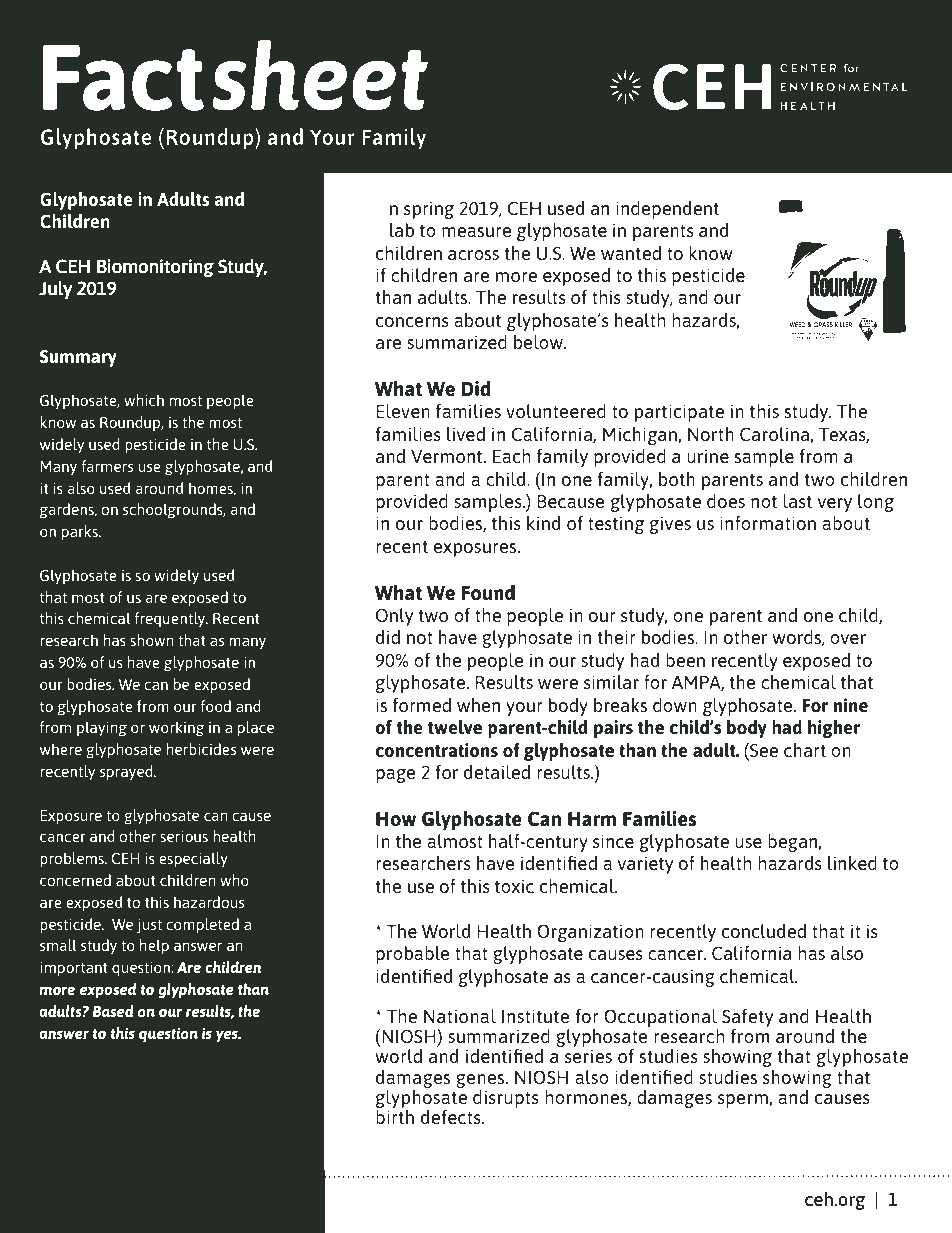 The height and width of the screenshot is (1233, 952). Describe the element at coordinates (422, 705) in the screenshot. I see `formed` at that location.
